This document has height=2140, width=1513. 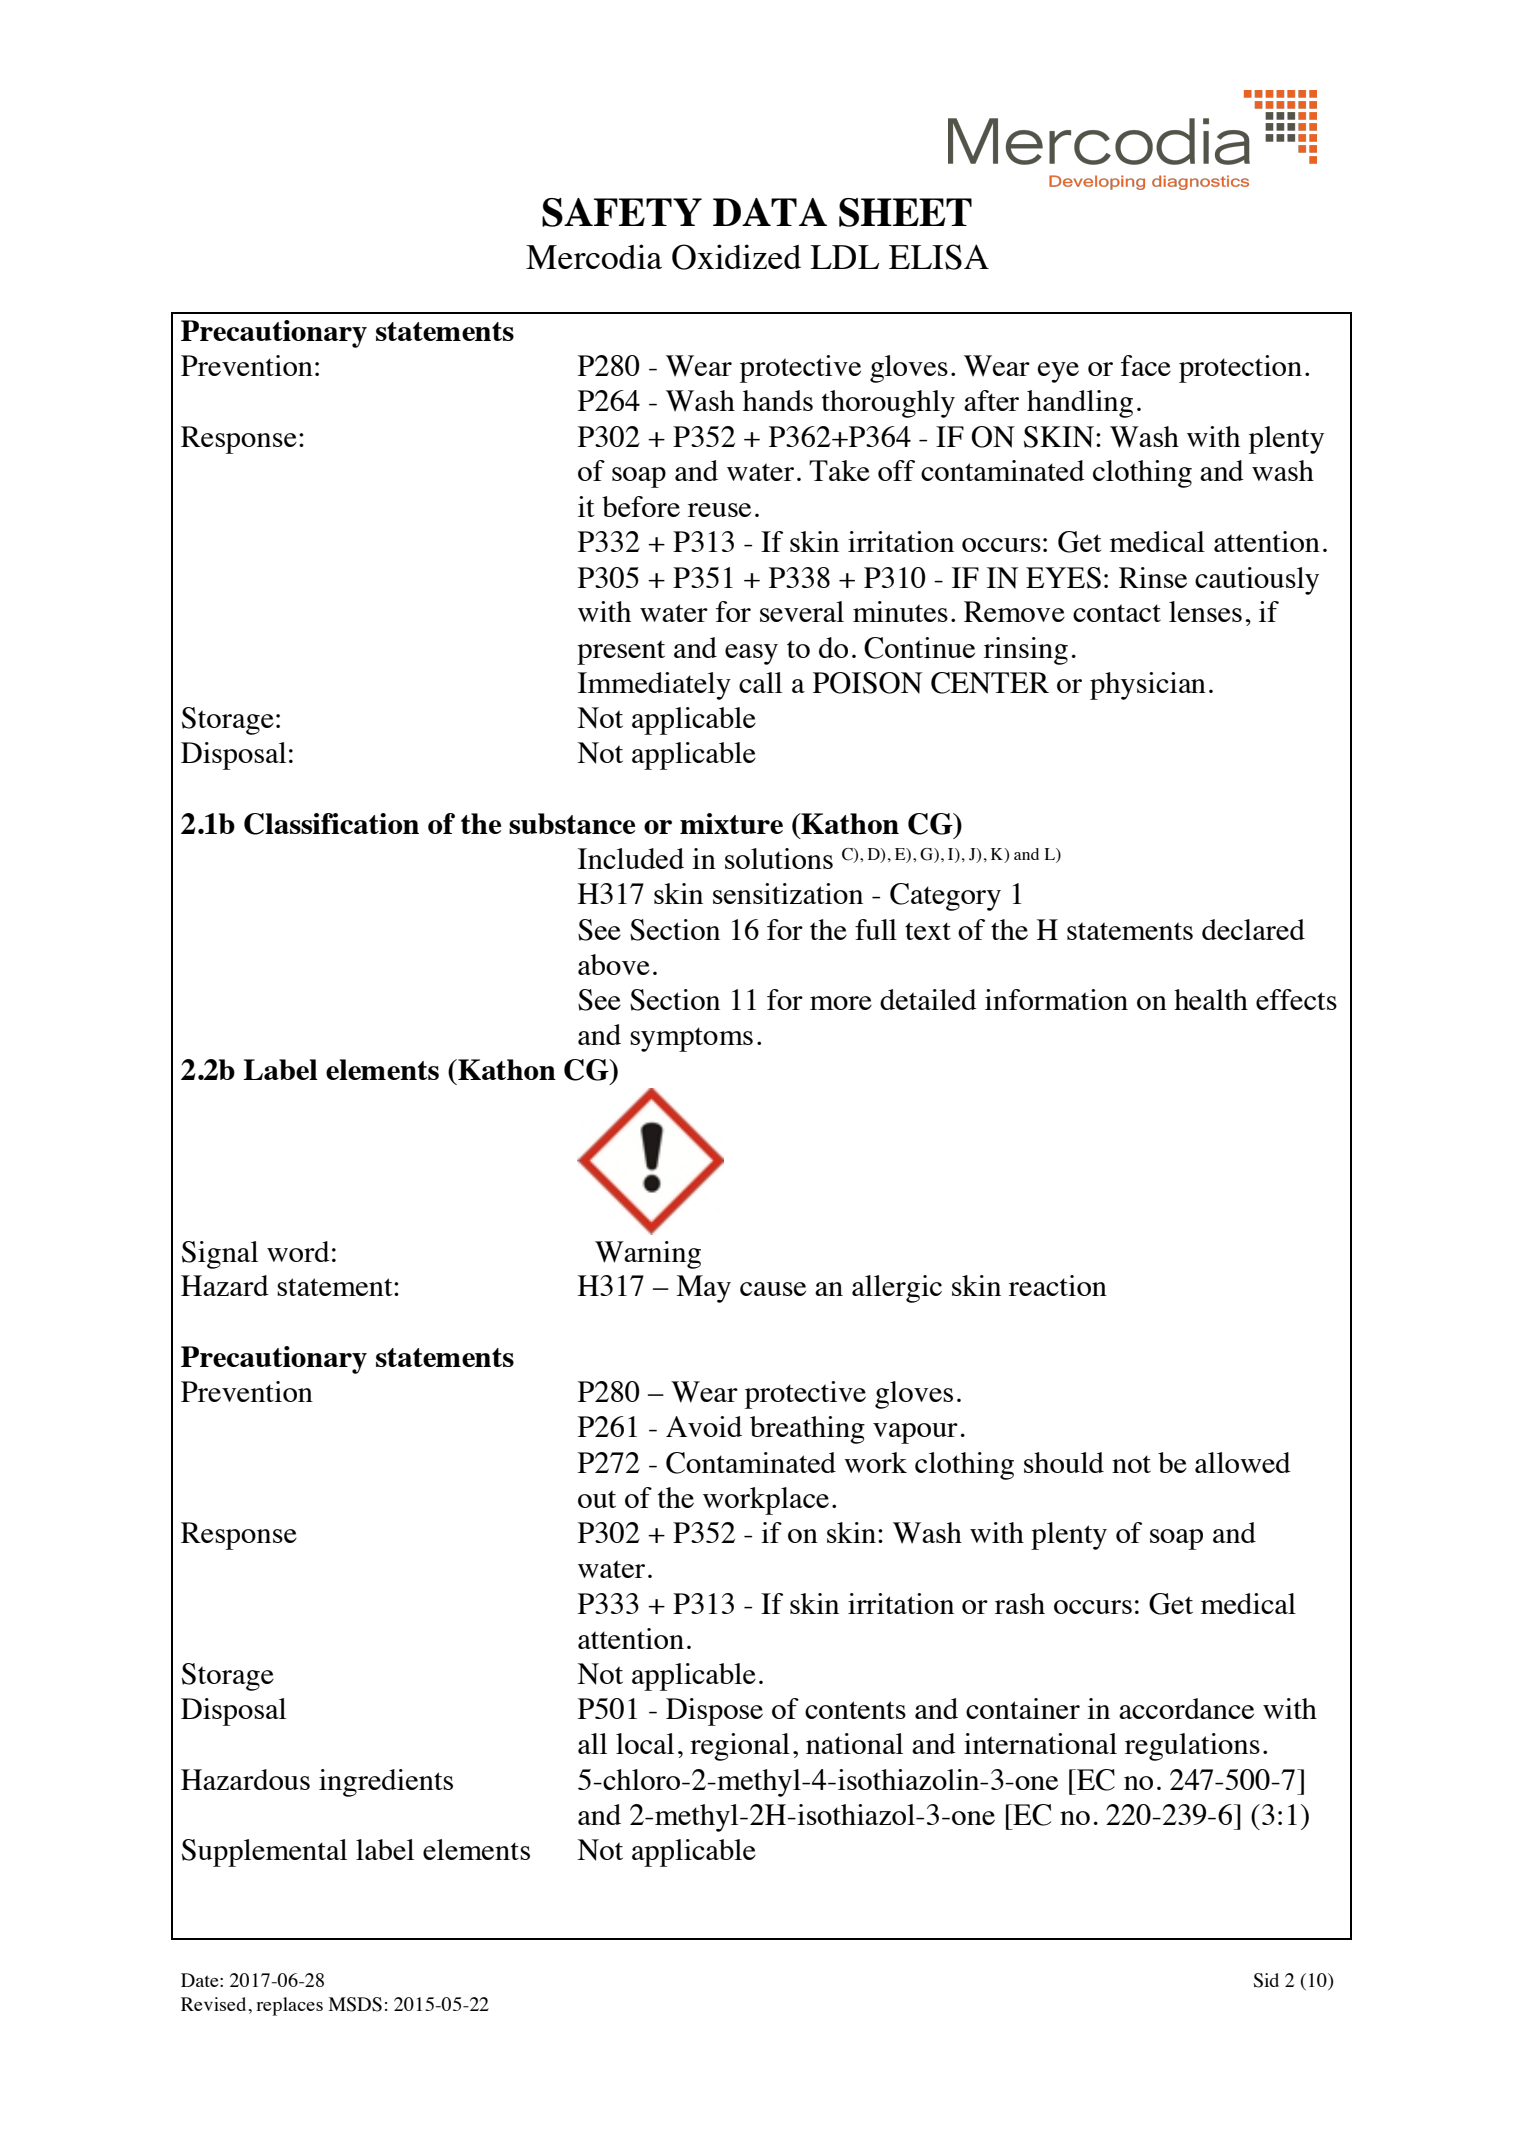 What do you see at coordinates (331, 824) in the document?
I see `Classification` at bounding box center [331, 824].
